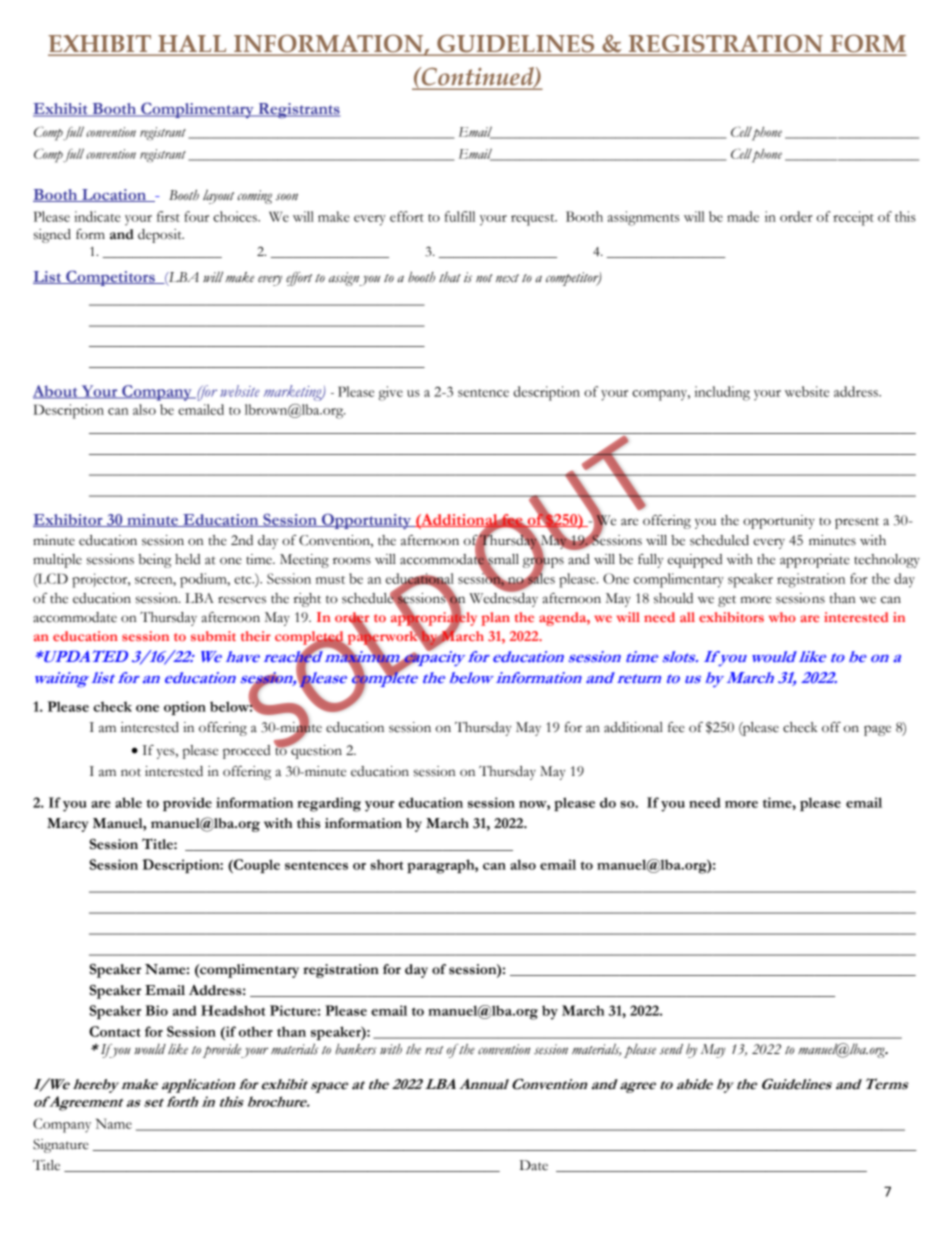  Describe the element at coordinates (329, 804) in the image. I see `regarding` at that location.
